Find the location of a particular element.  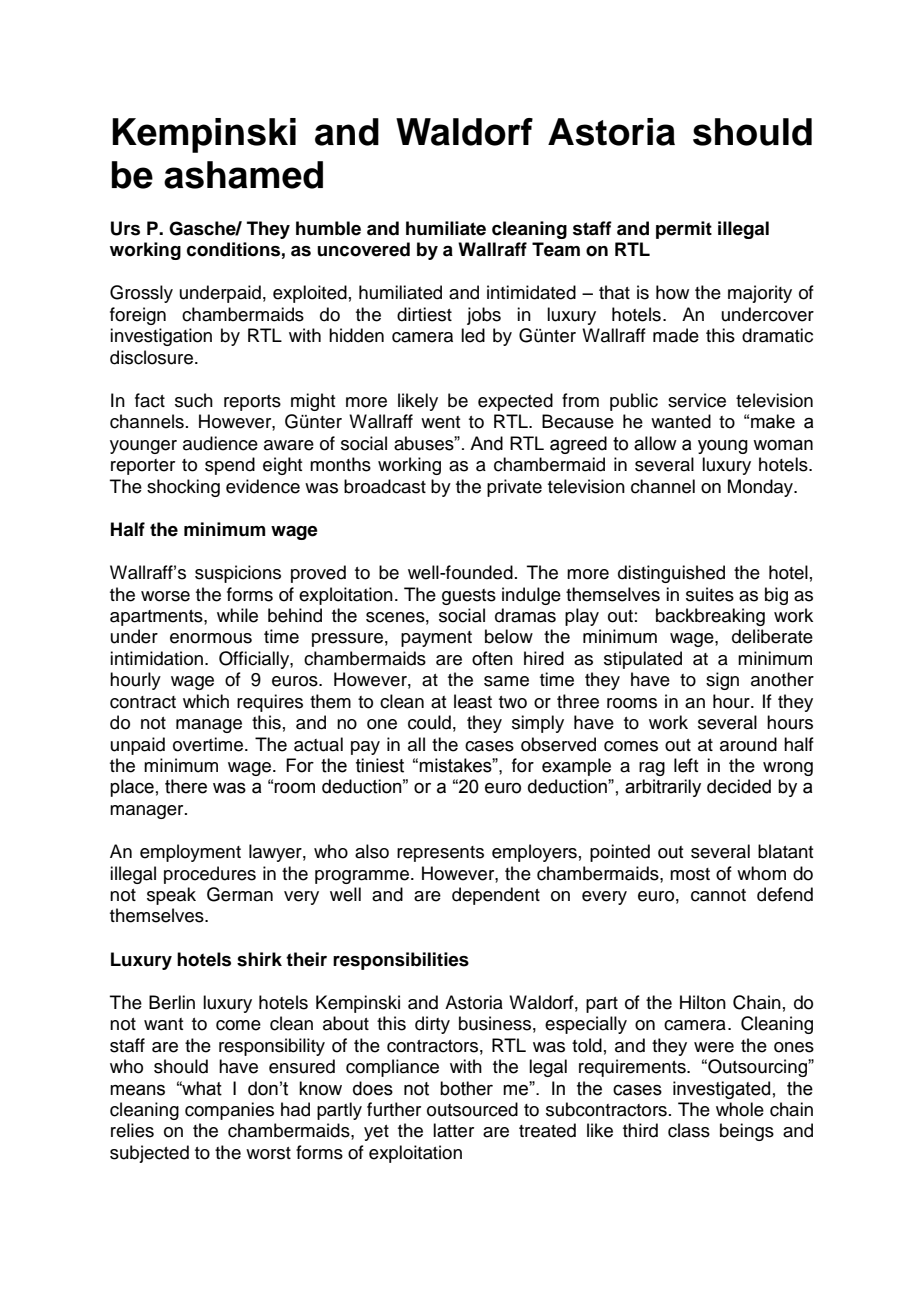

companies is located at coordinates (229, 1111).
